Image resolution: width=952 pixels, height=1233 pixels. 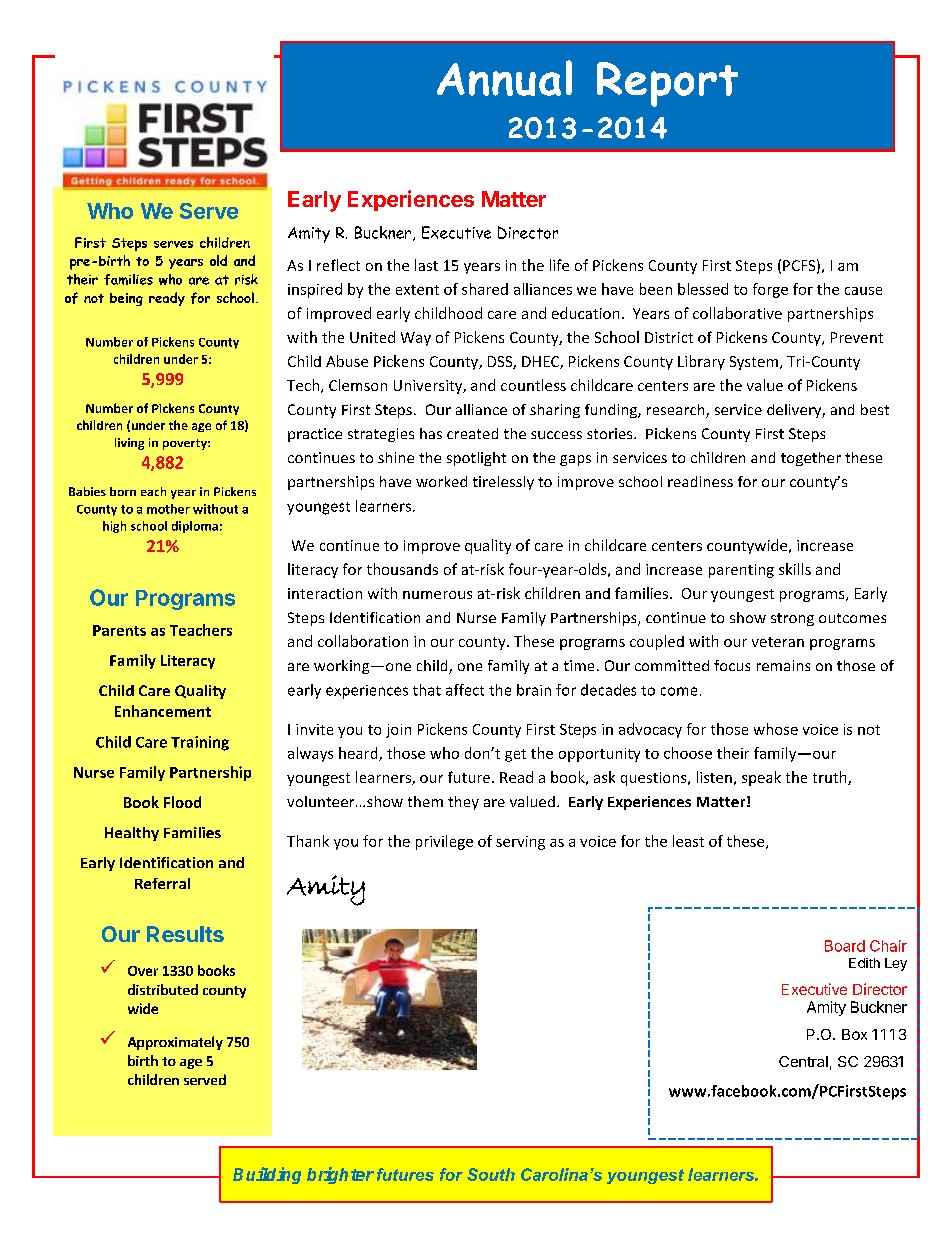 What do you see at coordinates (338, 265) in the screenshot?
I see `reflect` at bounding box center [338, 265].
